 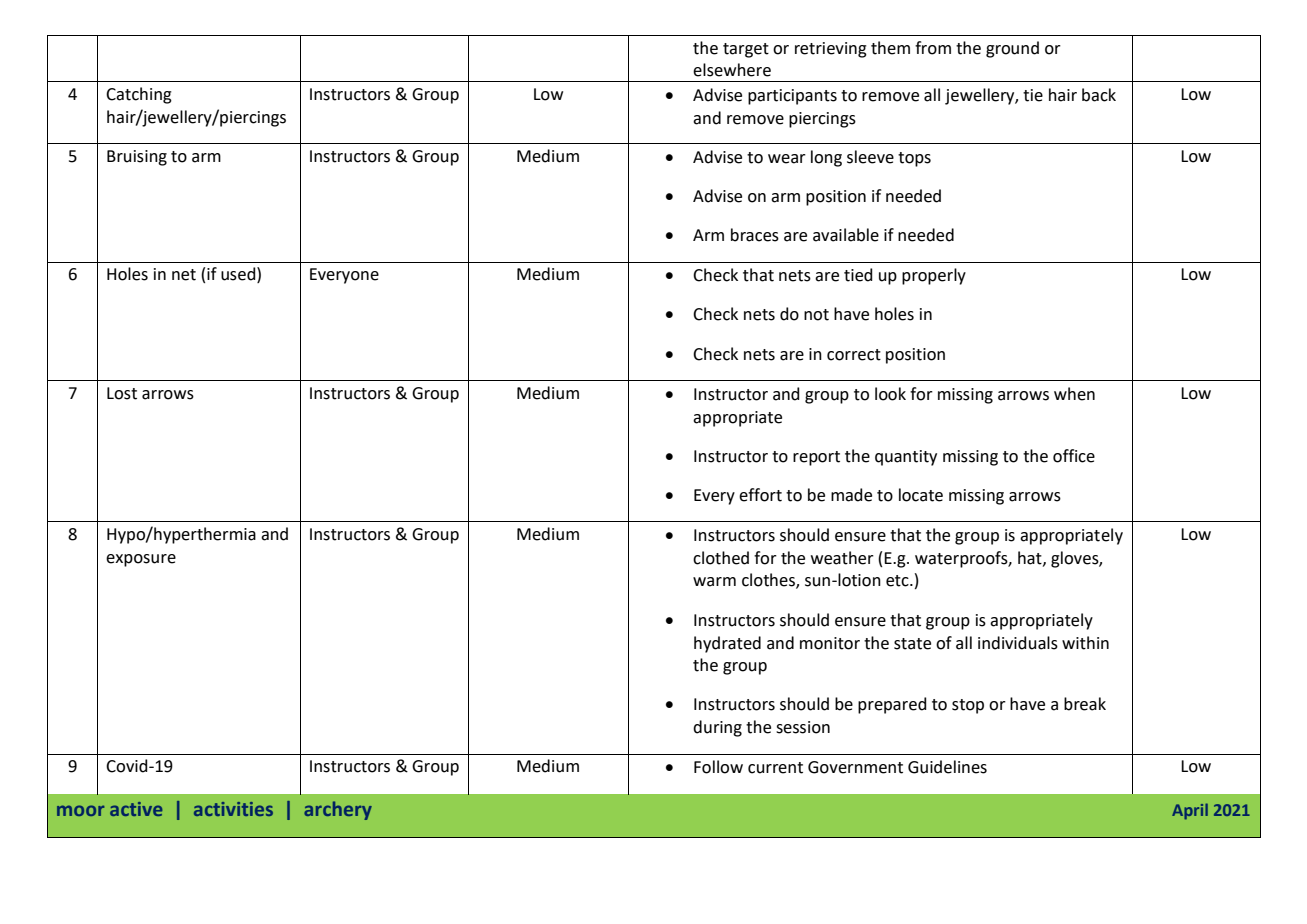 I want to click on braces, so click(x=755, y=235).
